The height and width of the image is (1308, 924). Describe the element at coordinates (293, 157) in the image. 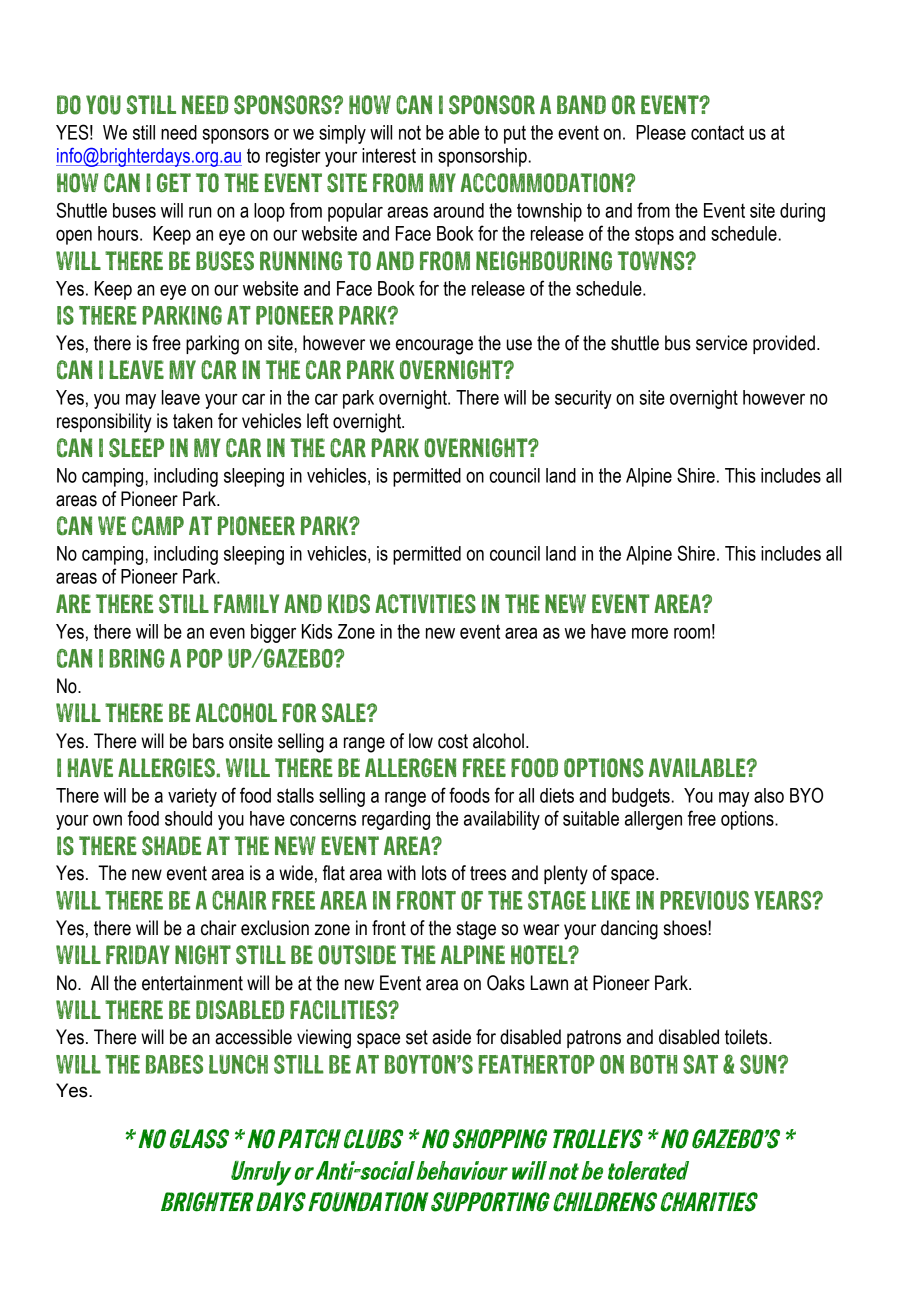

I see `register` at that location.
